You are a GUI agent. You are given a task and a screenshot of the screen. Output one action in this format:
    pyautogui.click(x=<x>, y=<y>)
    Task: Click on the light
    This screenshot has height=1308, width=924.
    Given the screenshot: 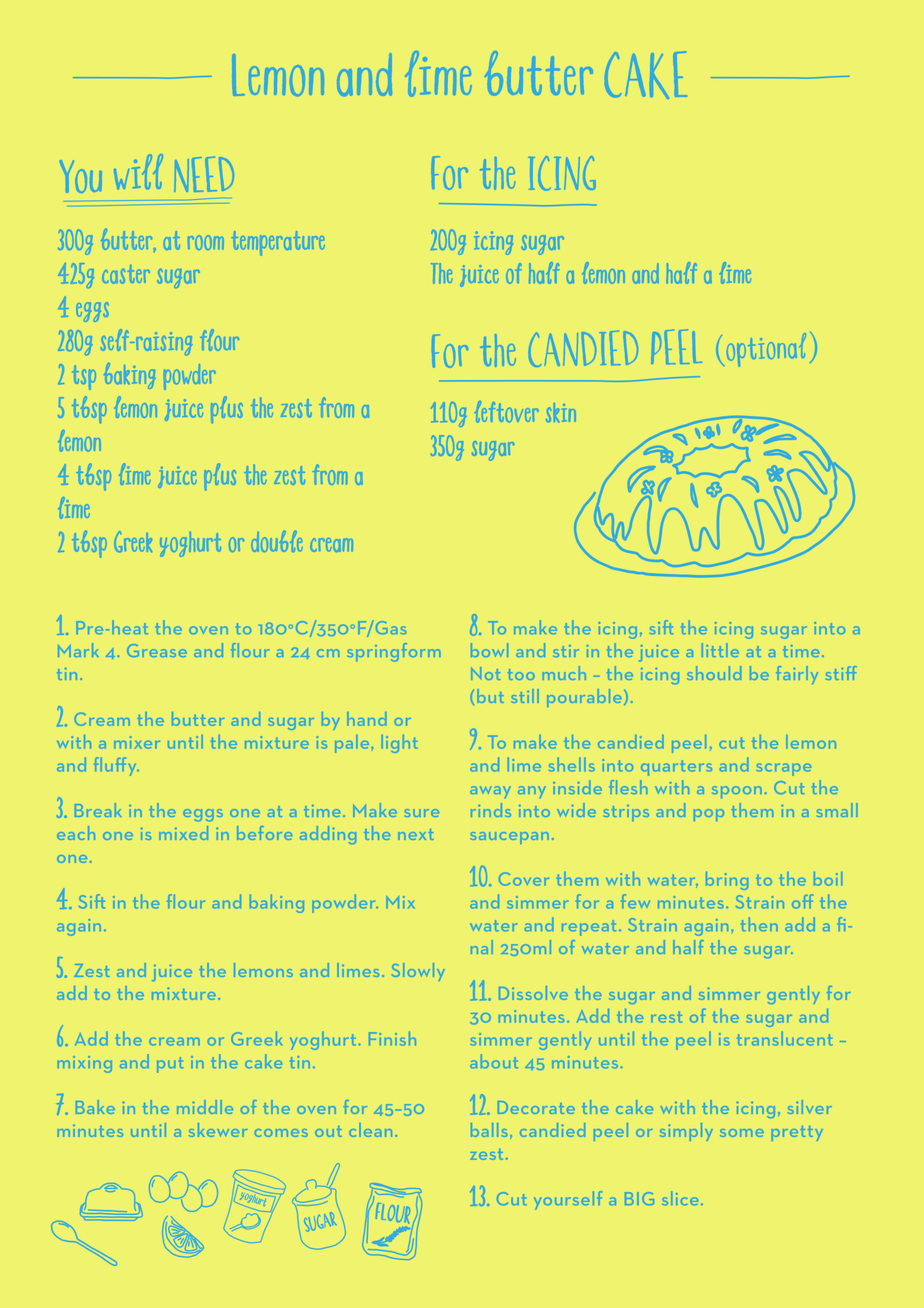 What is the action you would take?
    pyautogui.click(x=399, y=744)
